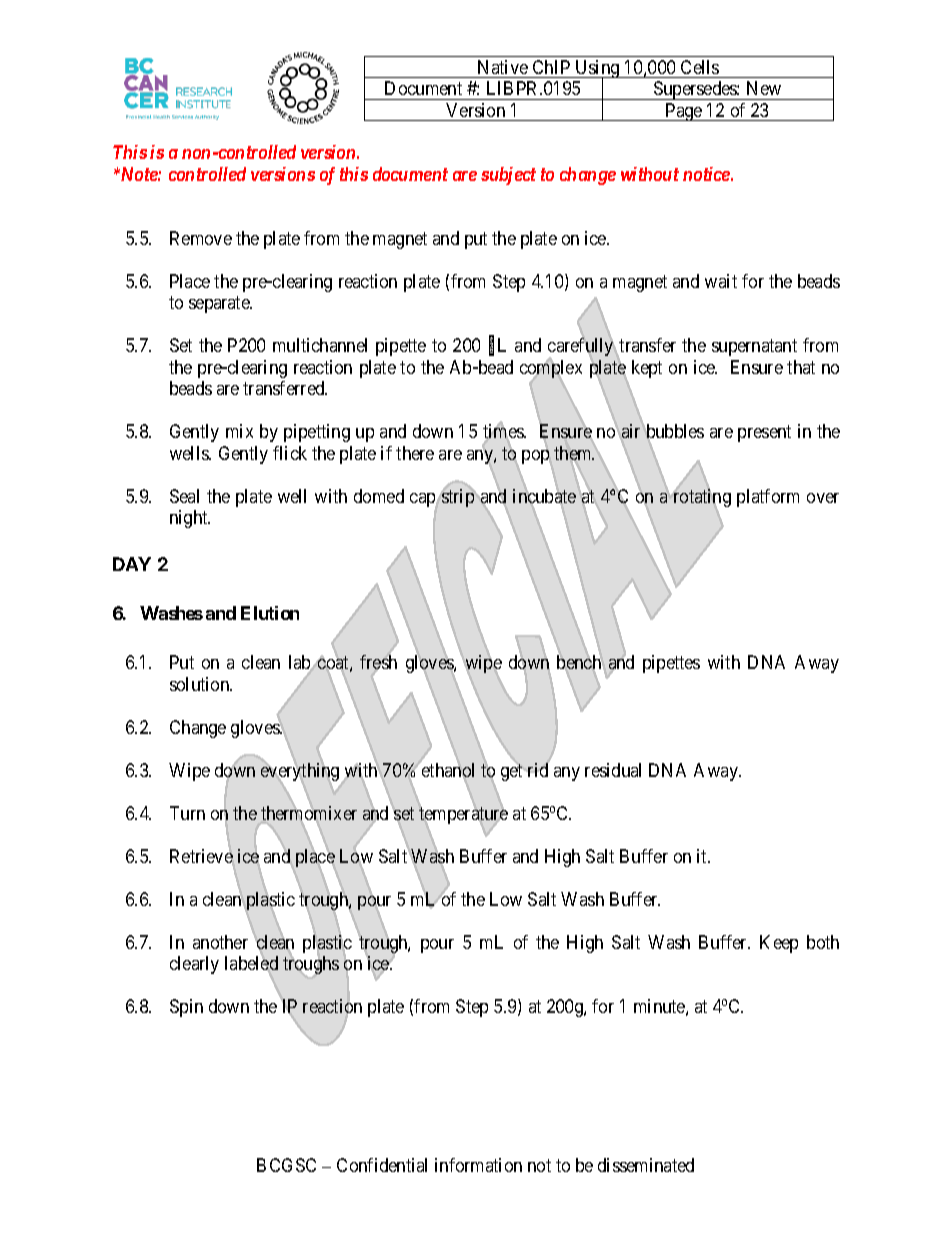  Describe the element at coordinates (187, 813) in the image. I see `Turn` at that location.
